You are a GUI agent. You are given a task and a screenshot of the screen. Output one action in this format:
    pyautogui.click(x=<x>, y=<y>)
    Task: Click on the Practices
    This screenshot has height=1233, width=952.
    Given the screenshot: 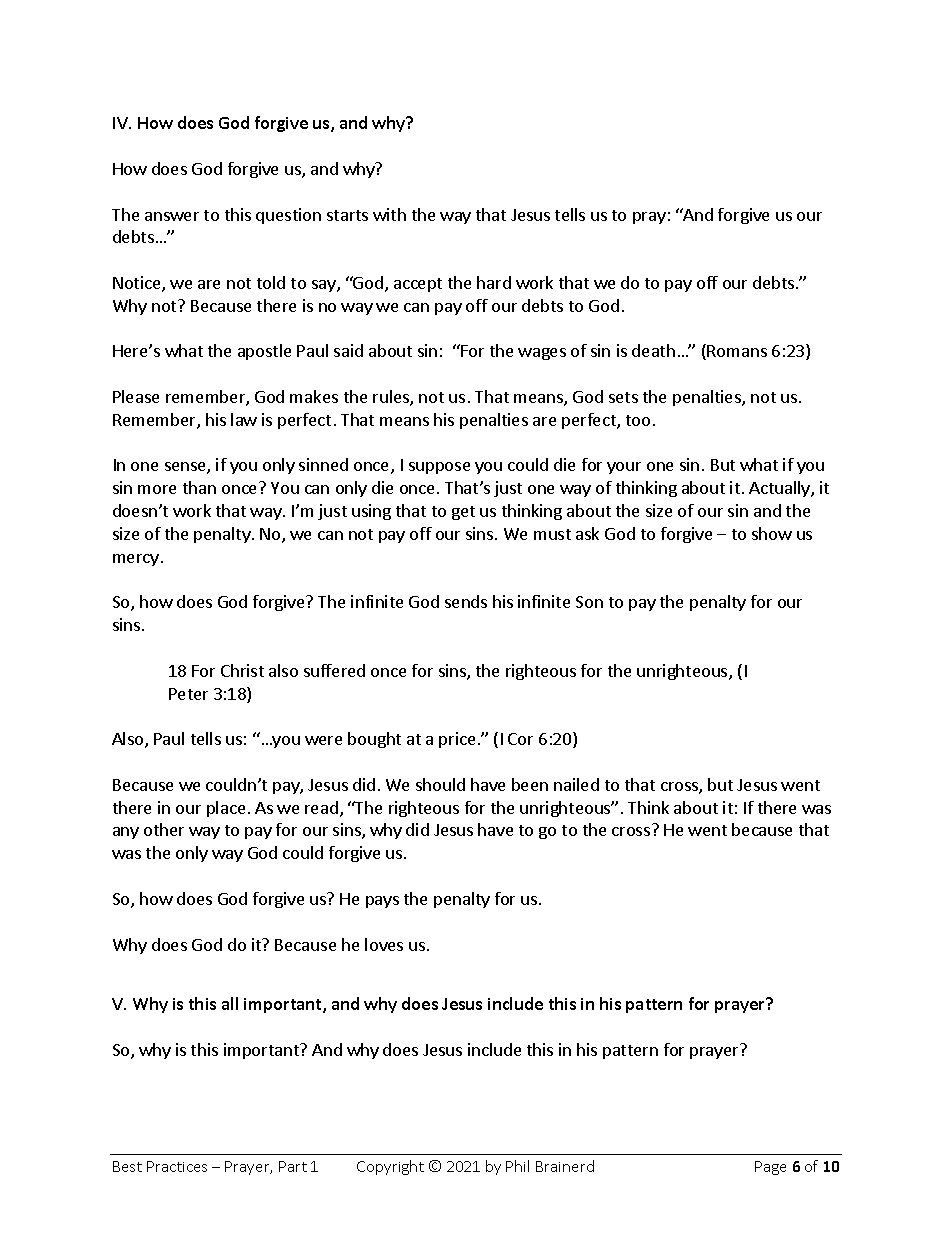 What is the action you would take?
    pyautogui.click(x=177, y=1166)
